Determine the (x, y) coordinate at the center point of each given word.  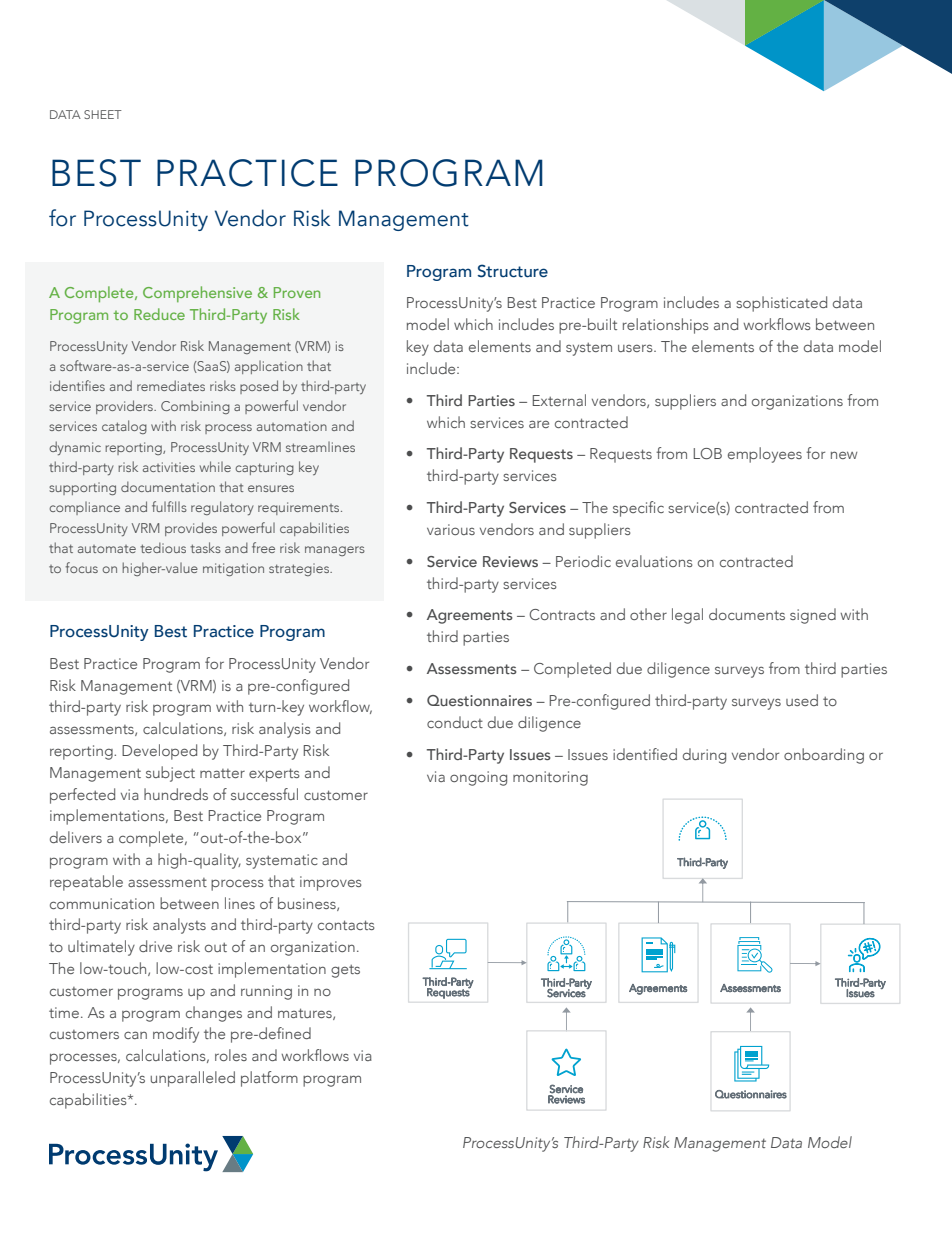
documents (747, 614)
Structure (512, 271)
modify (176, 1035)
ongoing (478, 778)
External (559, 400)
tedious (163, 547)
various (451, 529)
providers (125, 407)
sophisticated (781, 304)
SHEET (103, 114)
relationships (666, 326)
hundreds (176, 794)
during (704, 756)
